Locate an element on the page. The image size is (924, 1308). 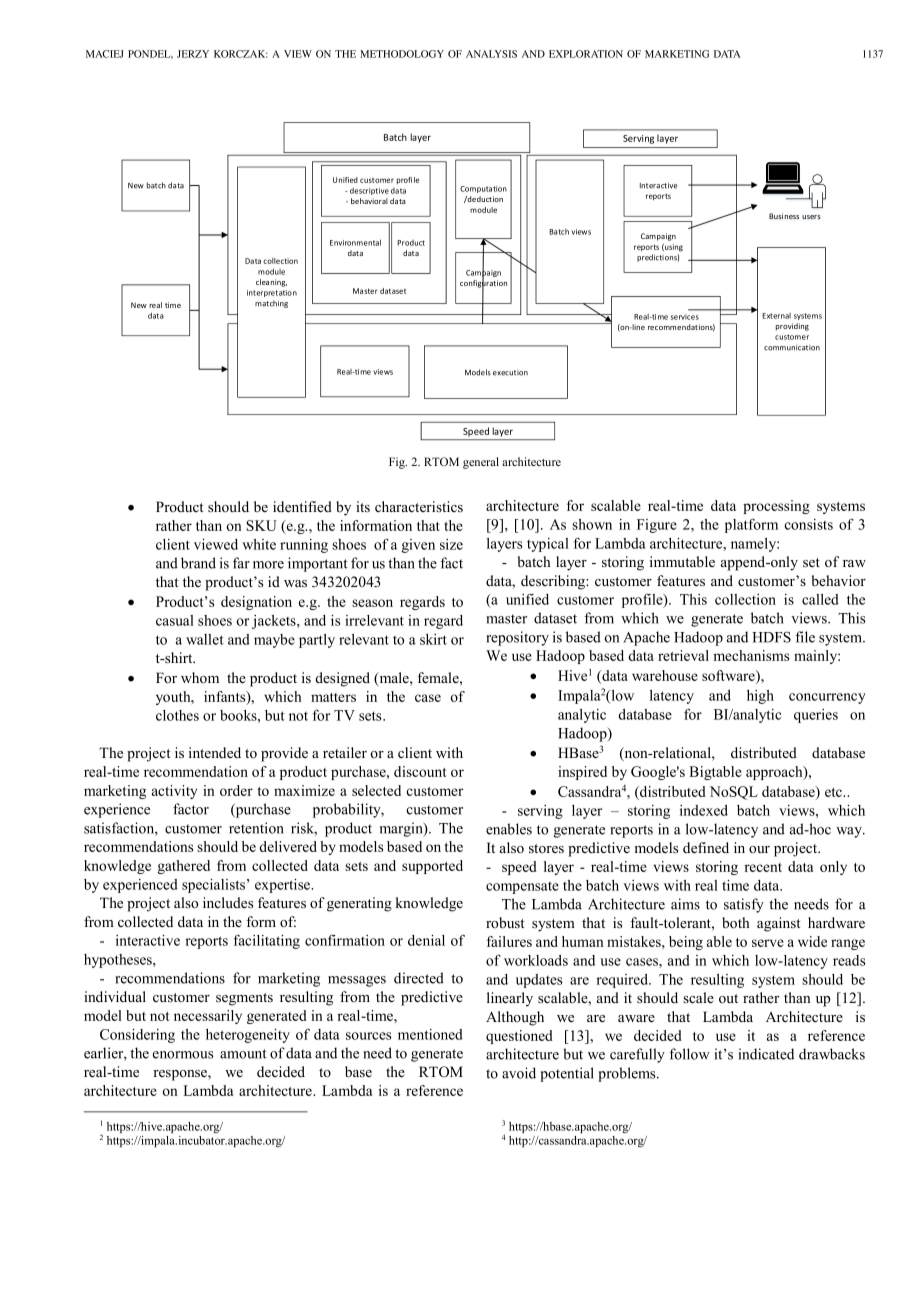
indicated is located at coordinates (766, 1054).
